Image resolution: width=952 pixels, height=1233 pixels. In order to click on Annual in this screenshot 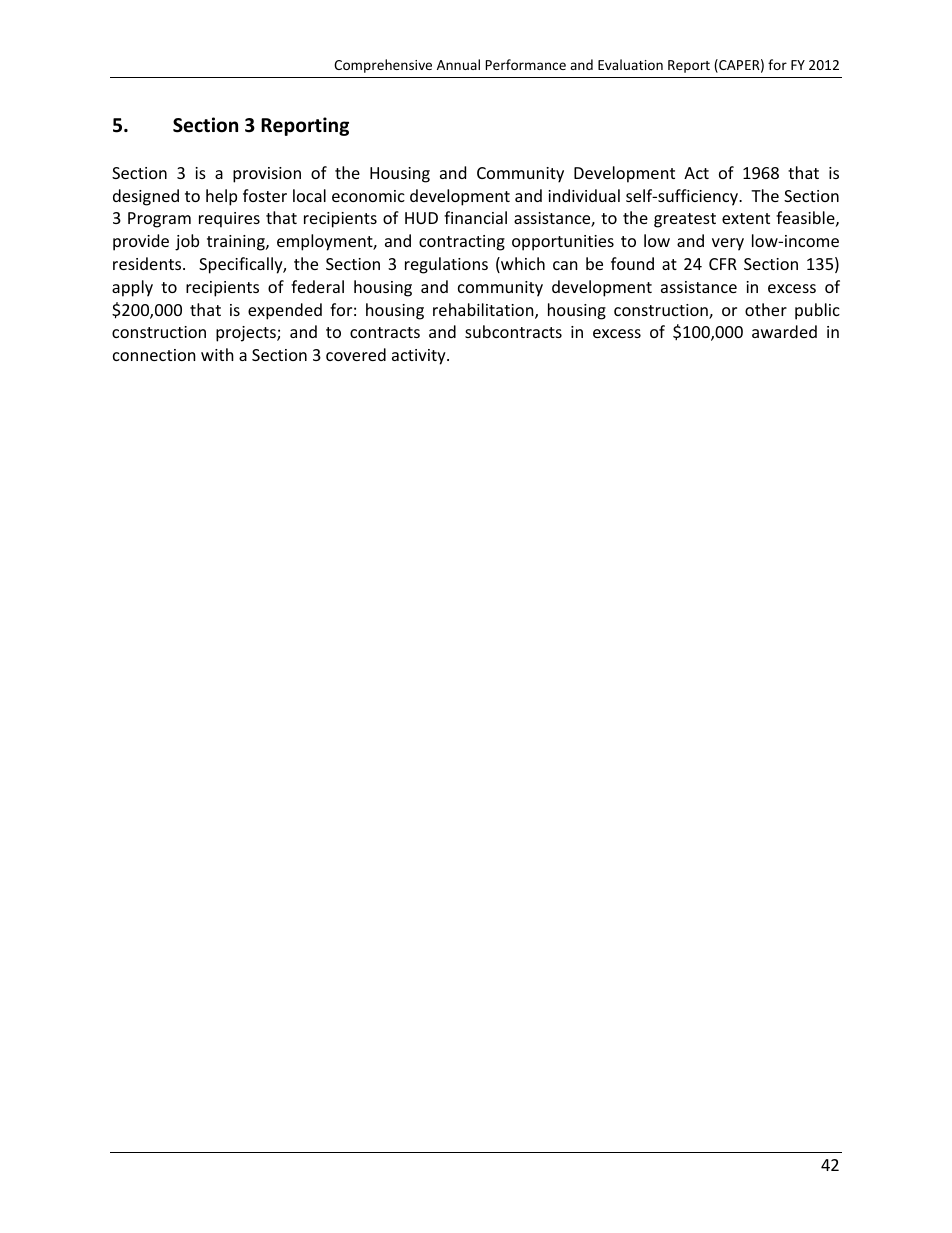, I will do `click(458, 64)`.
